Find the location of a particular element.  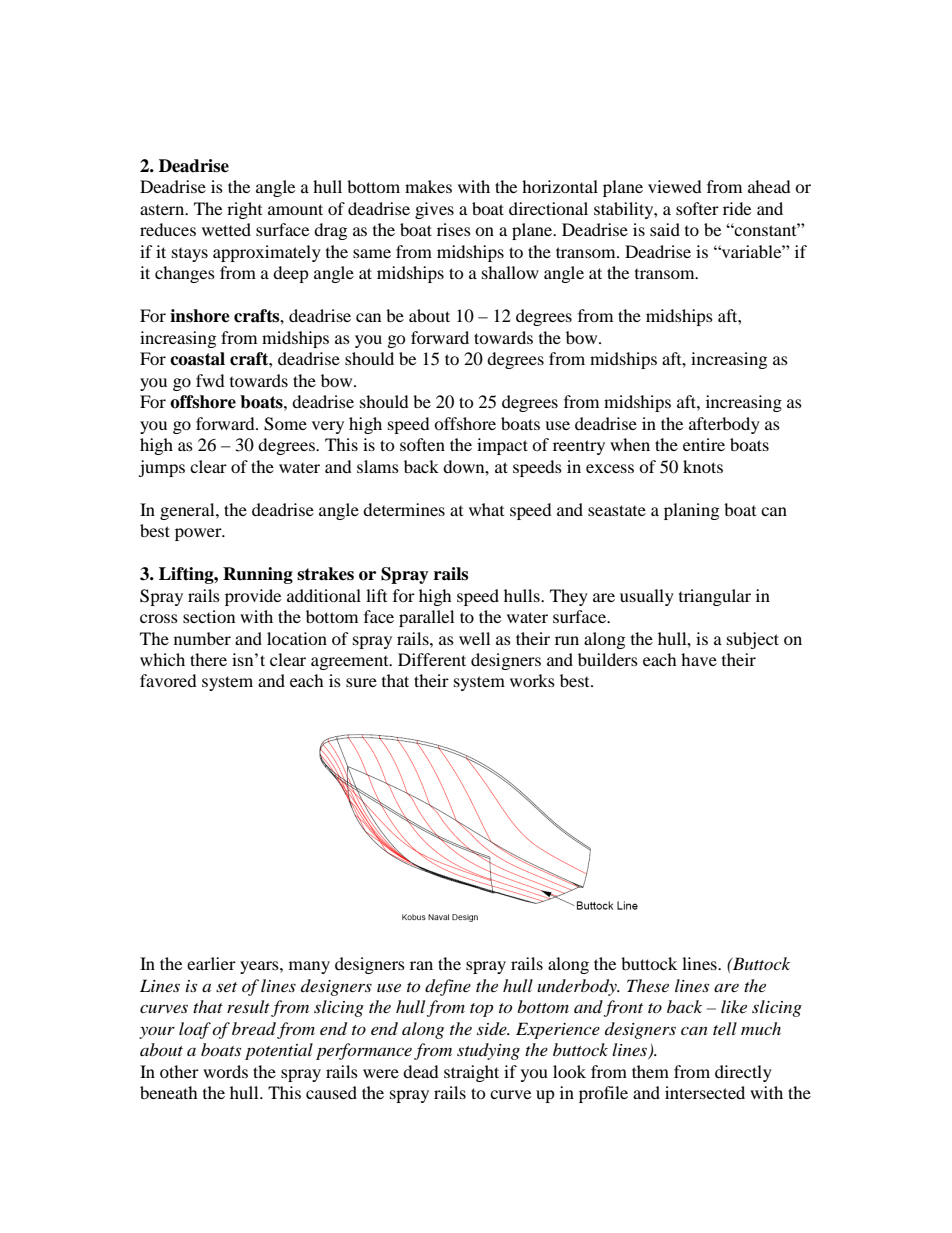

softer is located at coordinates (697, 208).
